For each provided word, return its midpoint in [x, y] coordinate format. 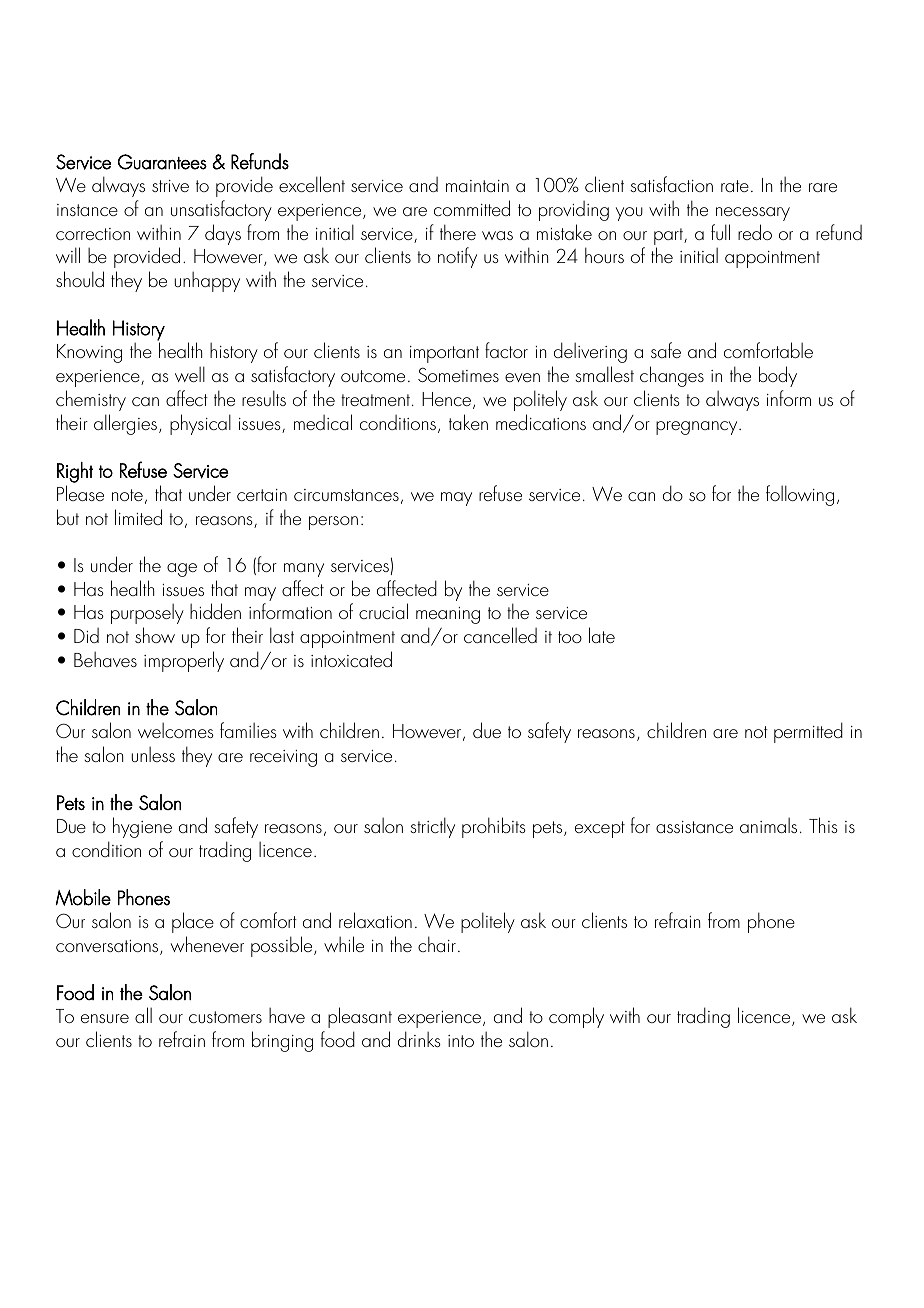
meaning [448, 615]
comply [576, 1017]
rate [735, 186]
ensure [105, 1018]
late [602, 635]
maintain [477, 186]
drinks [419, 1039]
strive [170, 186]
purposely [147, 613]
